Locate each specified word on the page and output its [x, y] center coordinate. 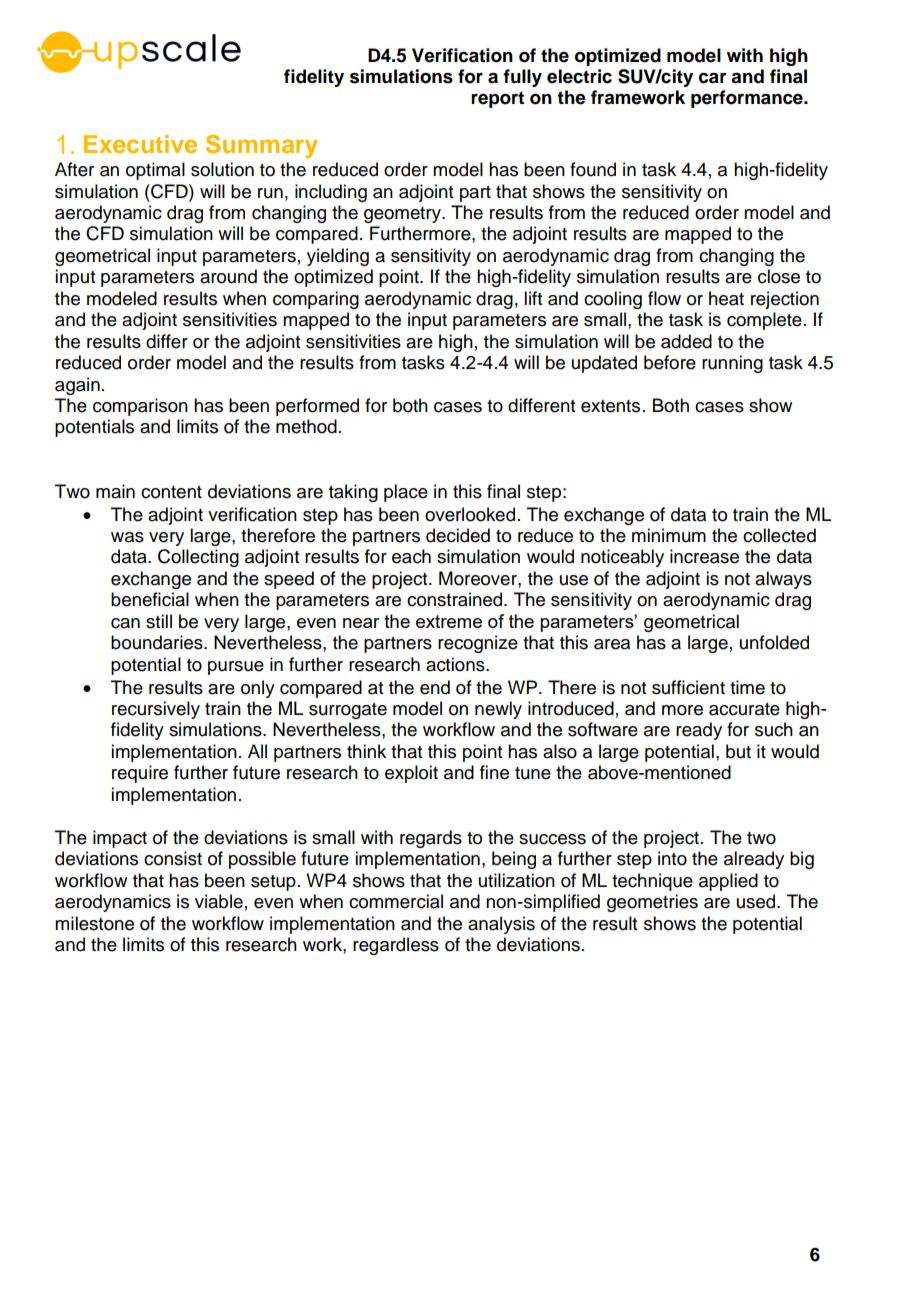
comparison [140, 407]
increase [704, 556]
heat [726, 298]
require [140, 774]
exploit [411, 774]
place [406, 493]
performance [748, 99]
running [732, 364]
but [738, 751]
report [497, 99]
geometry [403, 215]
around [228, 276]
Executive [140, 144]
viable [219, 901]
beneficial [150, 599]
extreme [449, 621]
